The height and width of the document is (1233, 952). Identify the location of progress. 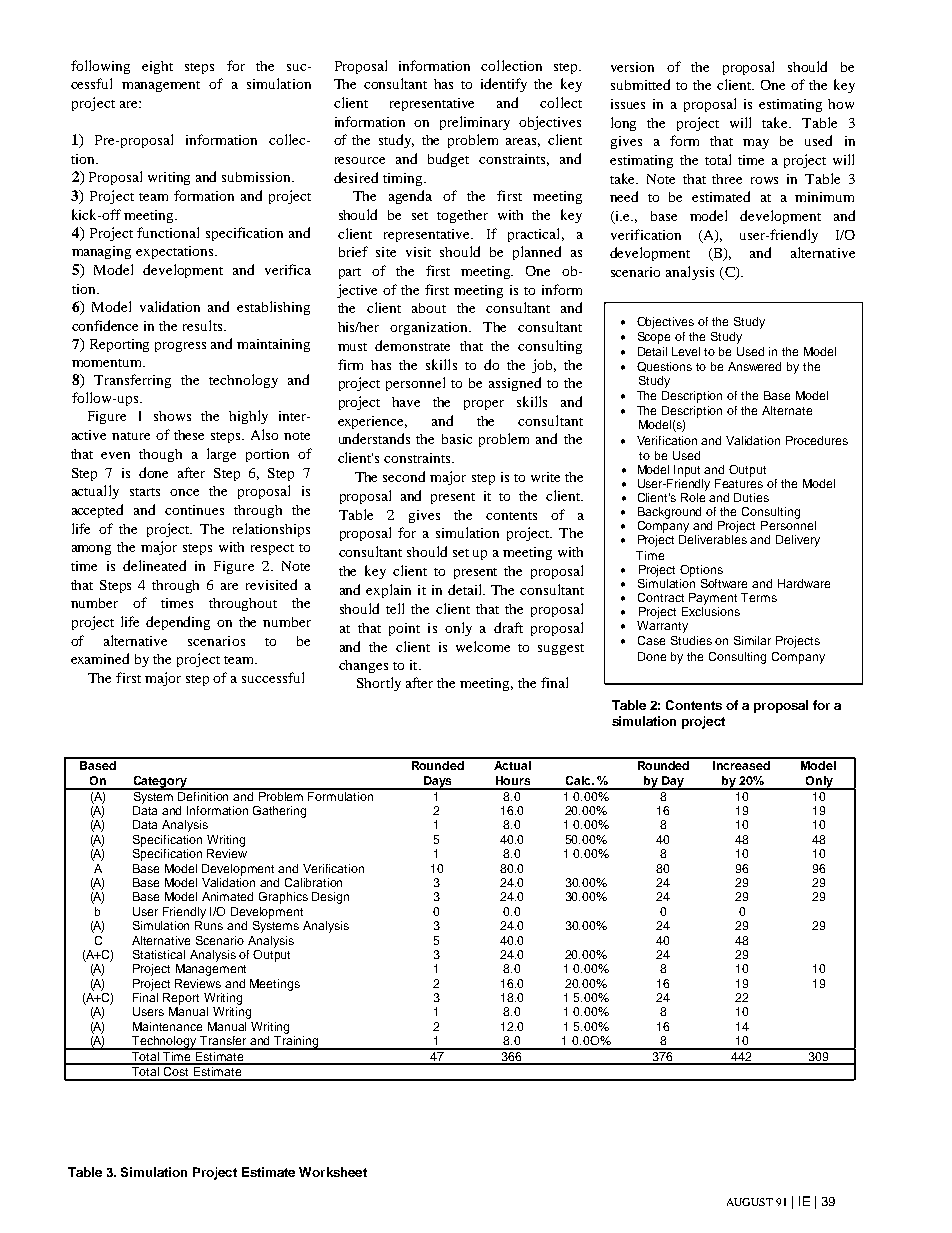
(180, 347).
